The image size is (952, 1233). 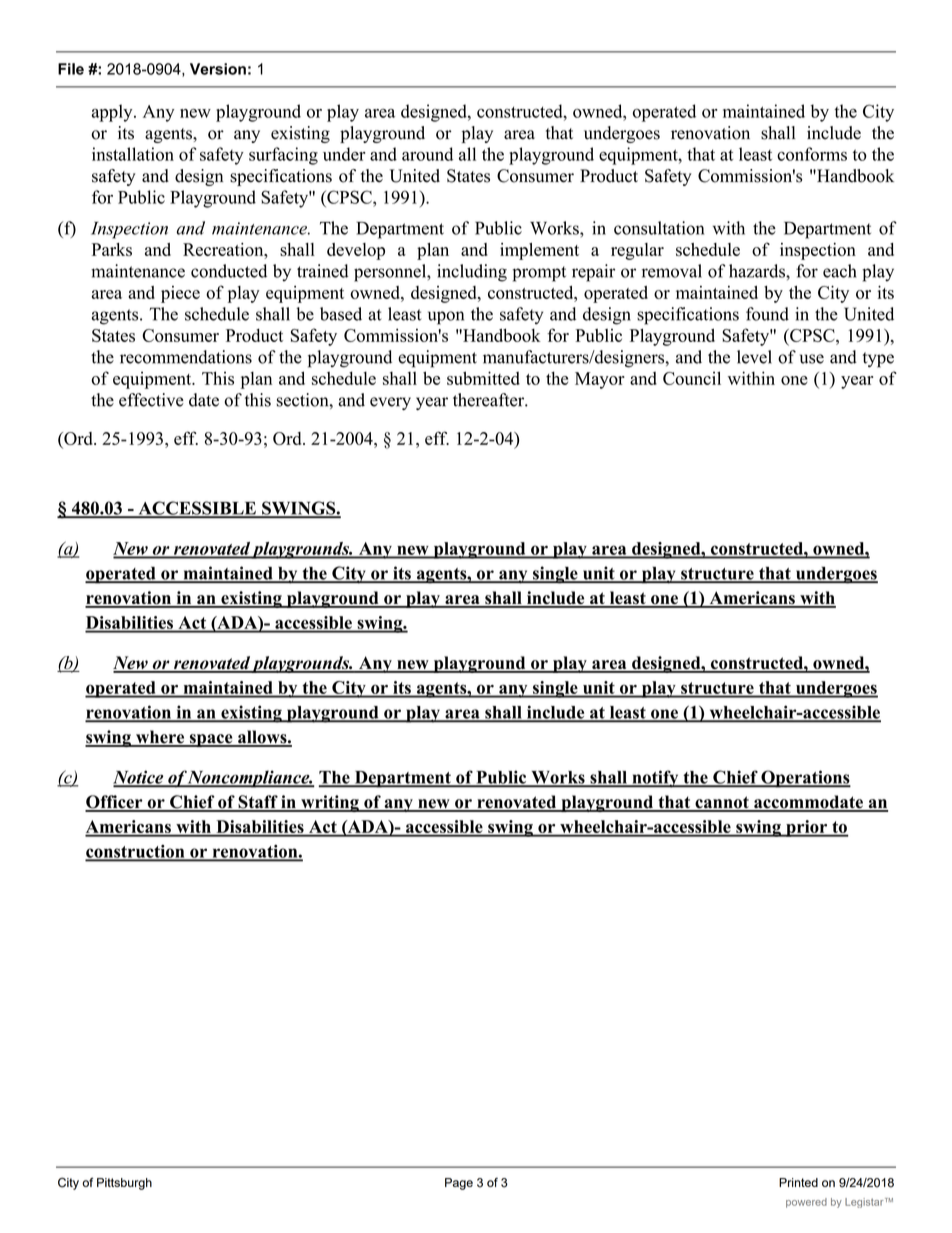 What do you see at coordinates (186, 357) in the screenshot?
I see `recommendations` at bounding box center [186, 357].
